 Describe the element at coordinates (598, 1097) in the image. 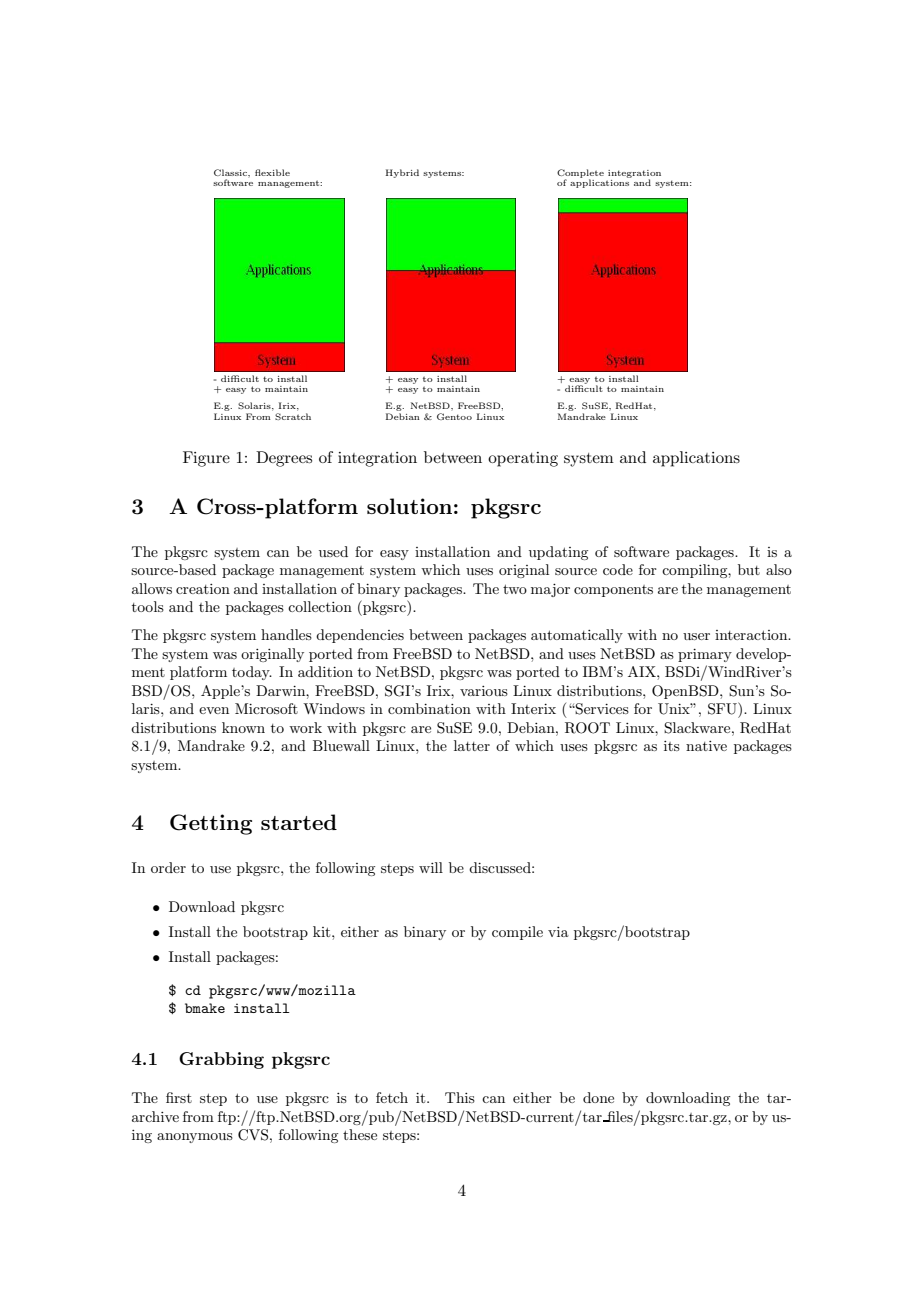

I see `done` at that location.
